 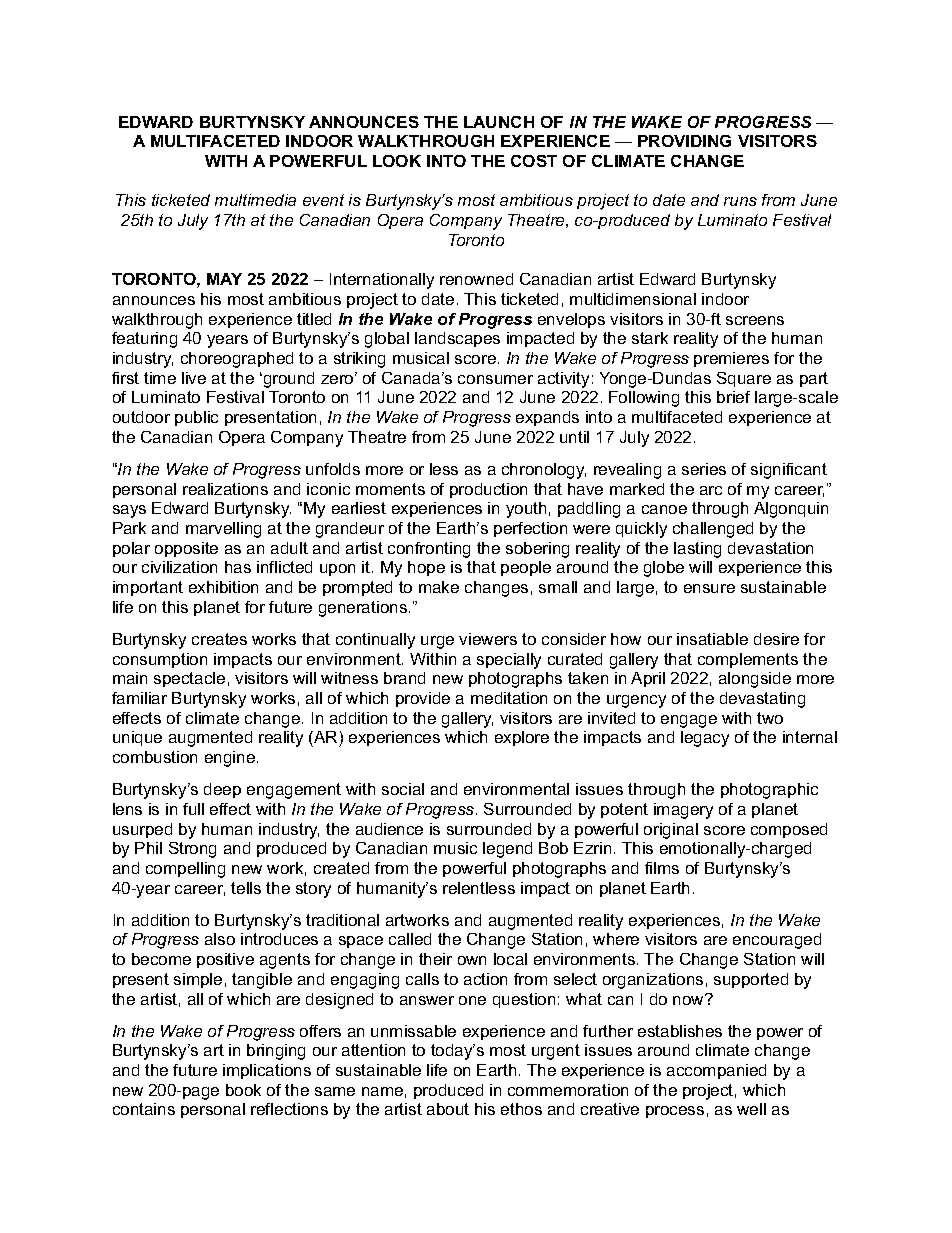 I want to click on book, so click(x=243, y=1090).
